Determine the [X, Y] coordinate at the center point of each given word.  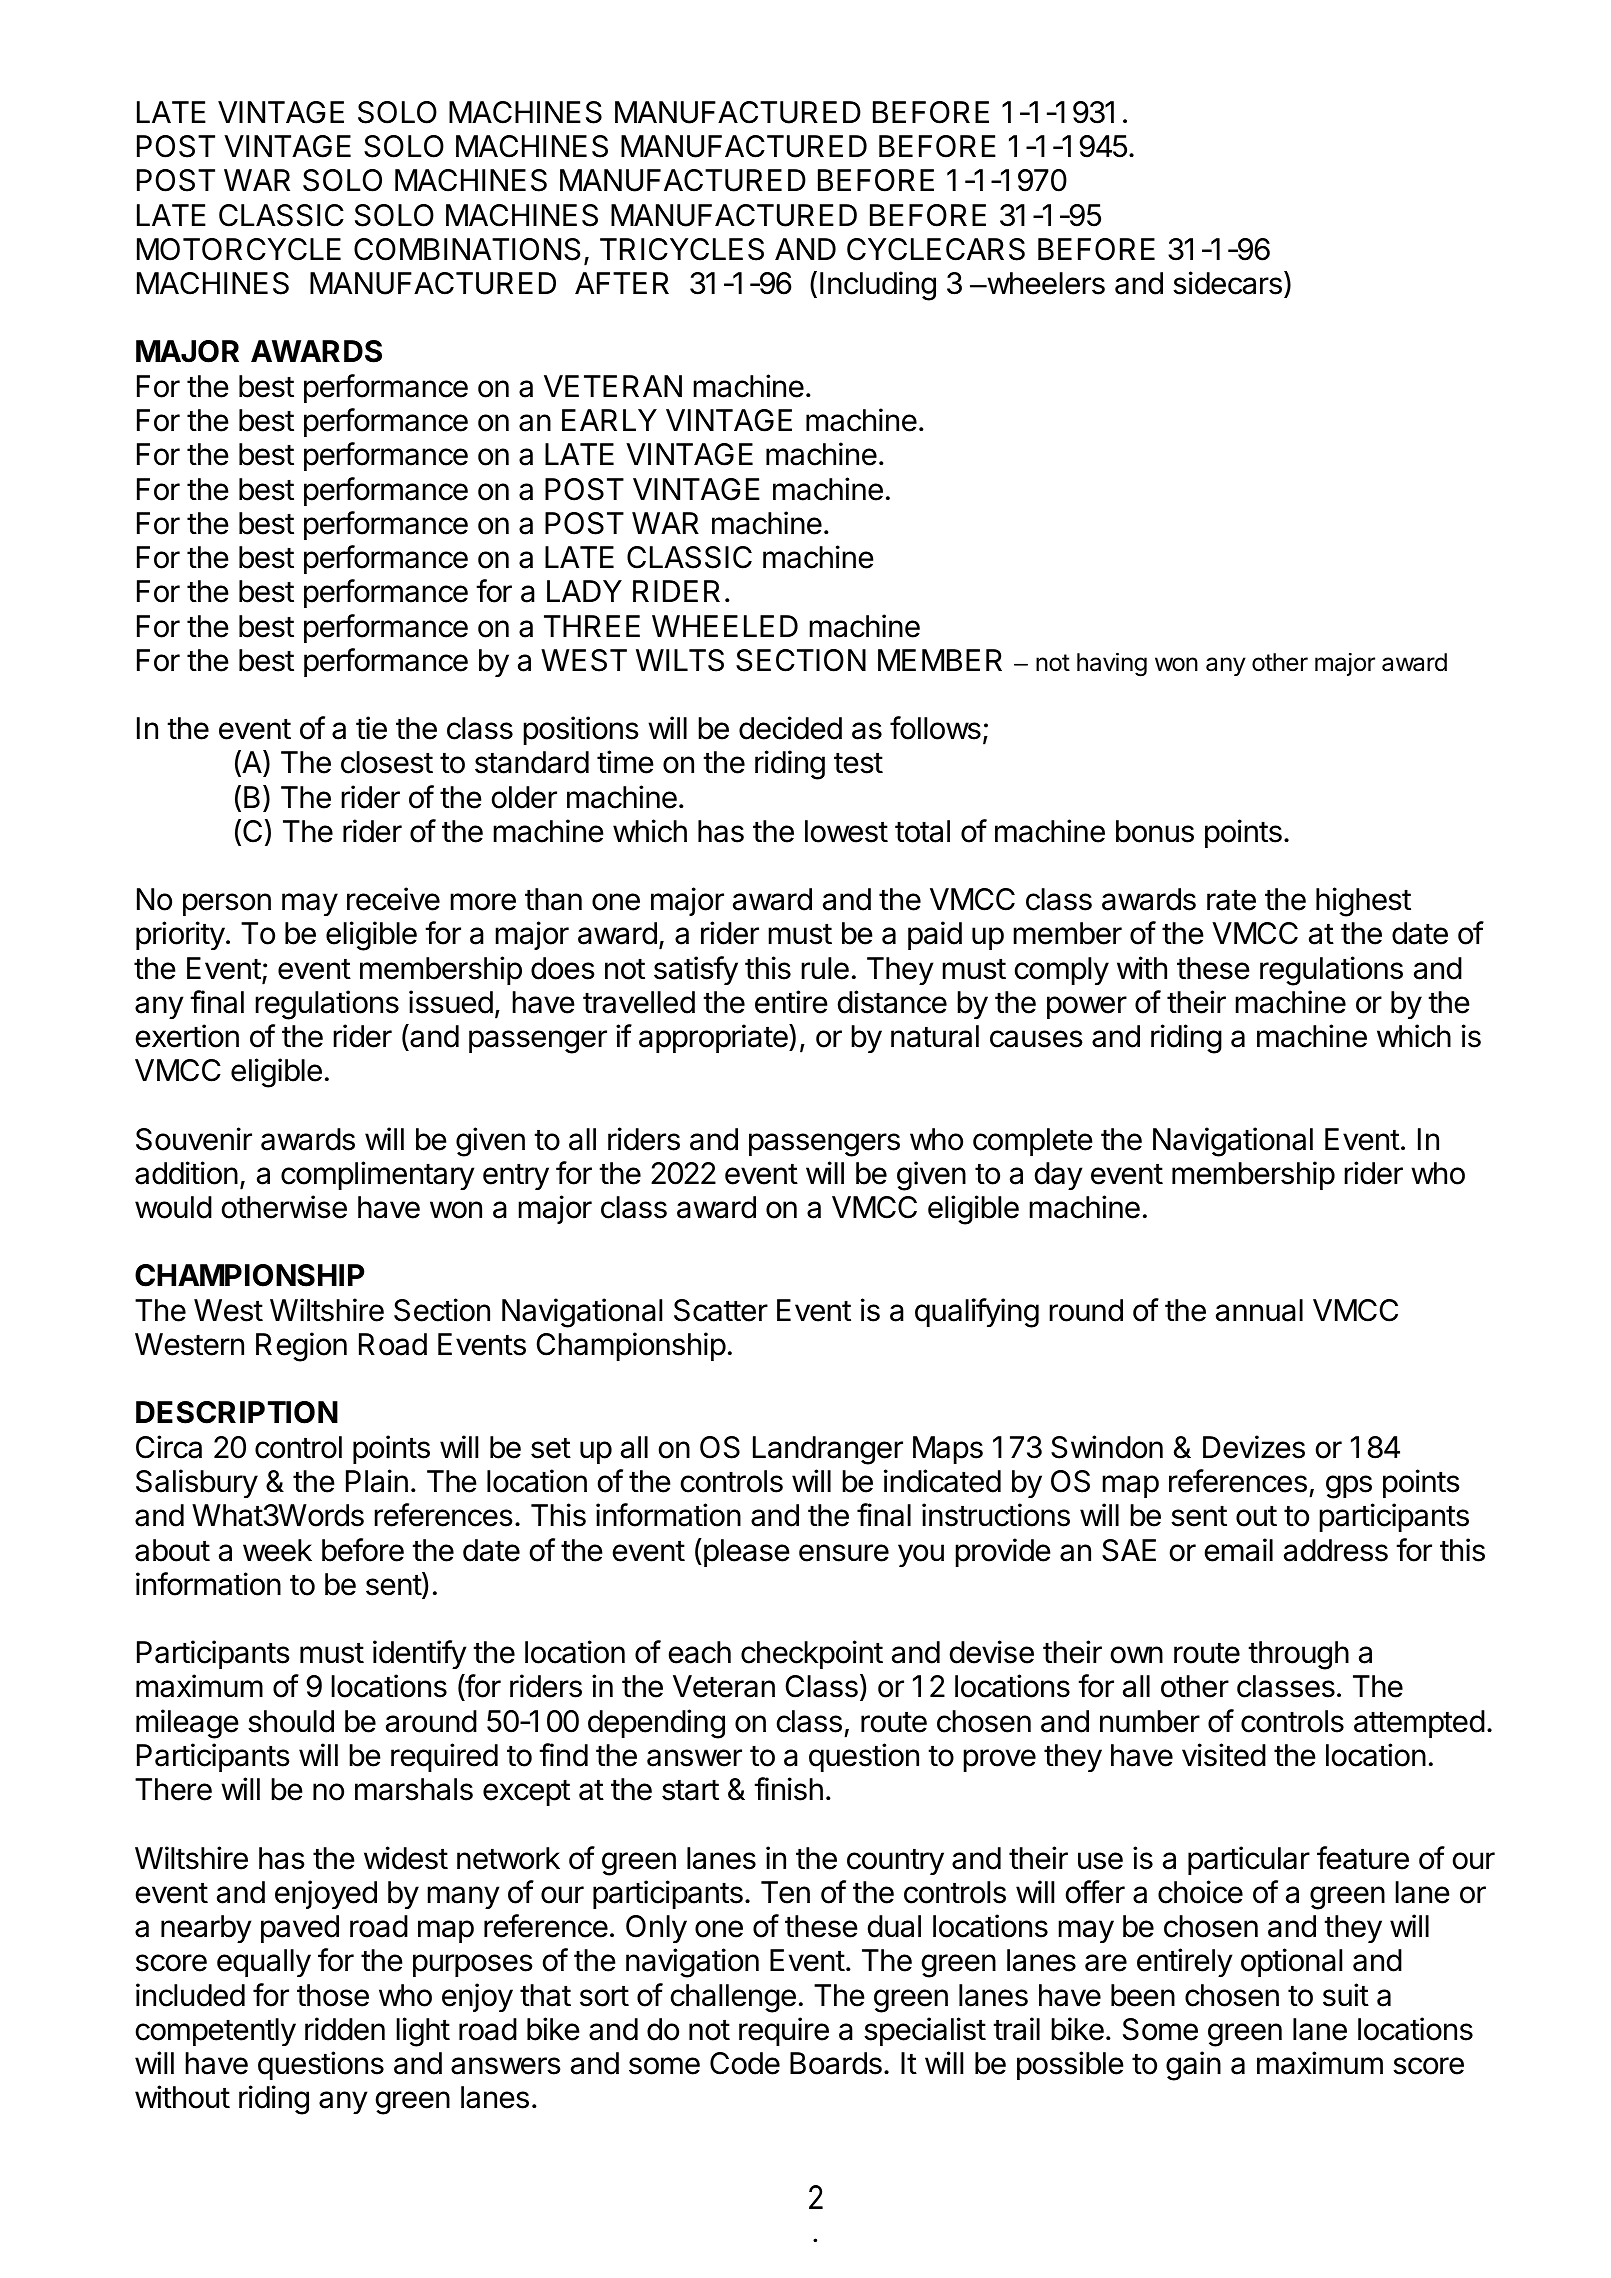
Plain [377, 1481]
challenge [733, 1998]
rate [1231, 900]
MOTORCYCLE [239, 249]
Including [878, 286]
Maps [948, 1450]
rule [825, 968]
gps [1349, 1487]
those [333, 1995]
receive [393, 899]
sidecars [1227, 283]
